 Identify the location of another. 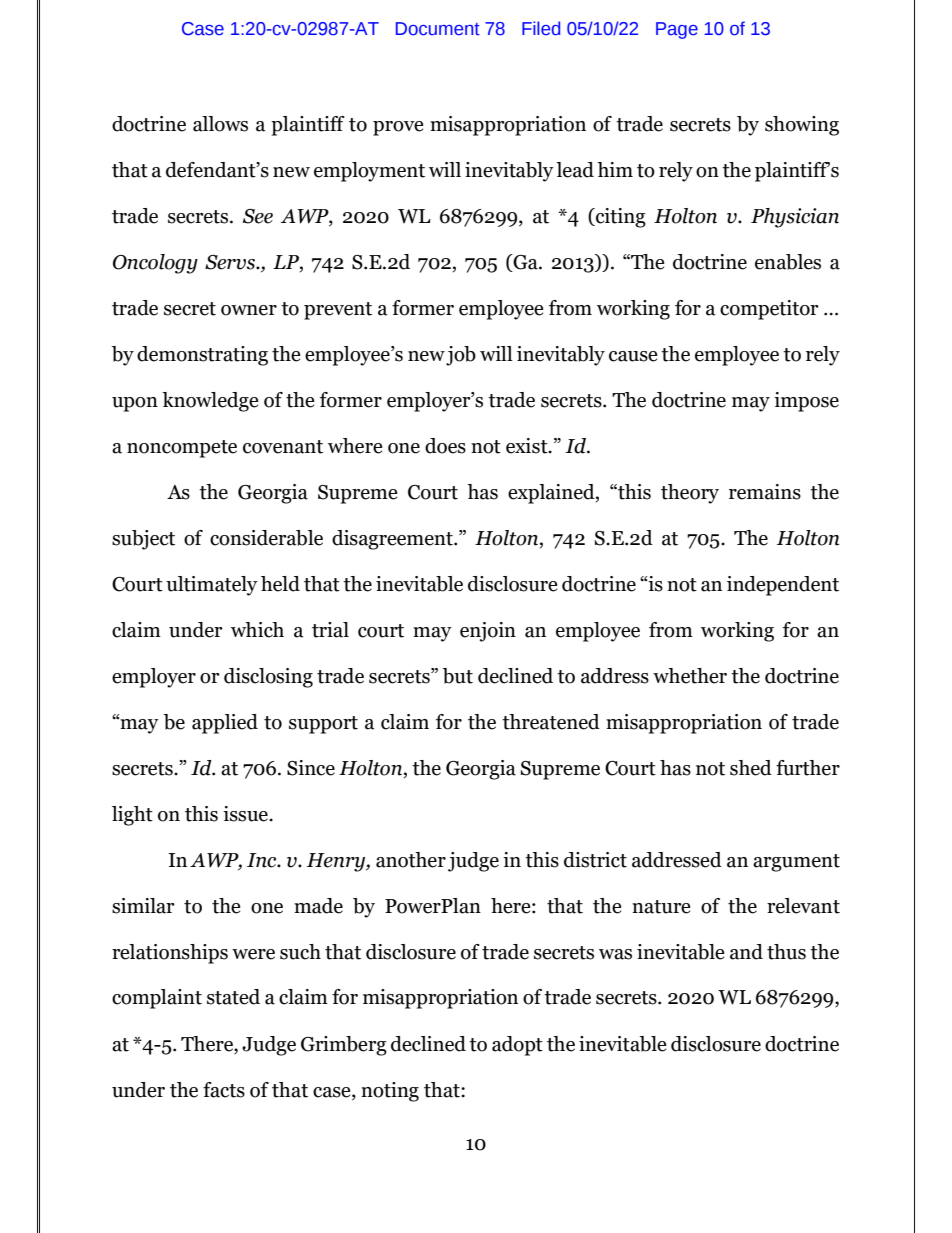
(411, 860).
